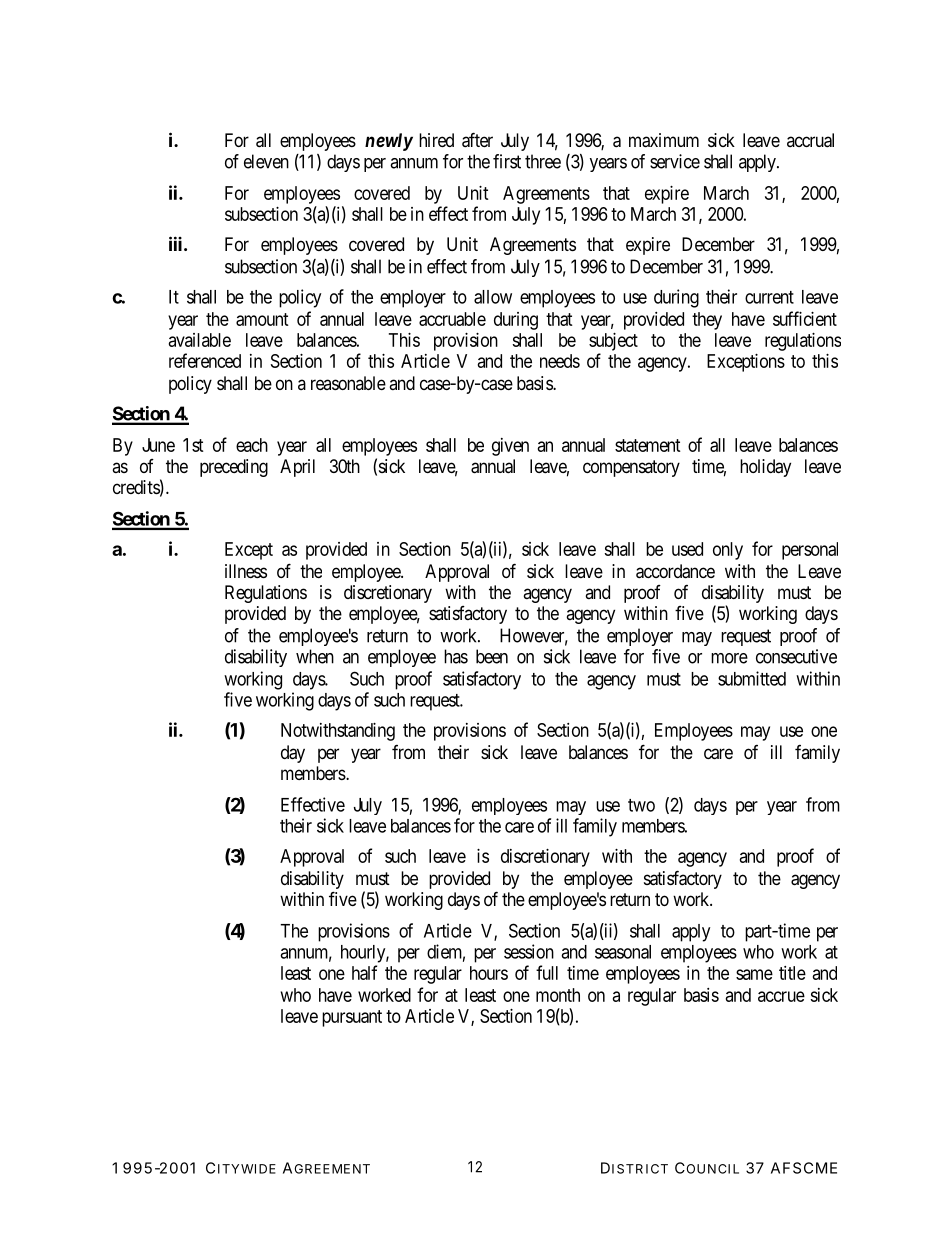  Describe the element at coordinates (266, 161) in the image. I see `eleven` at that location.
